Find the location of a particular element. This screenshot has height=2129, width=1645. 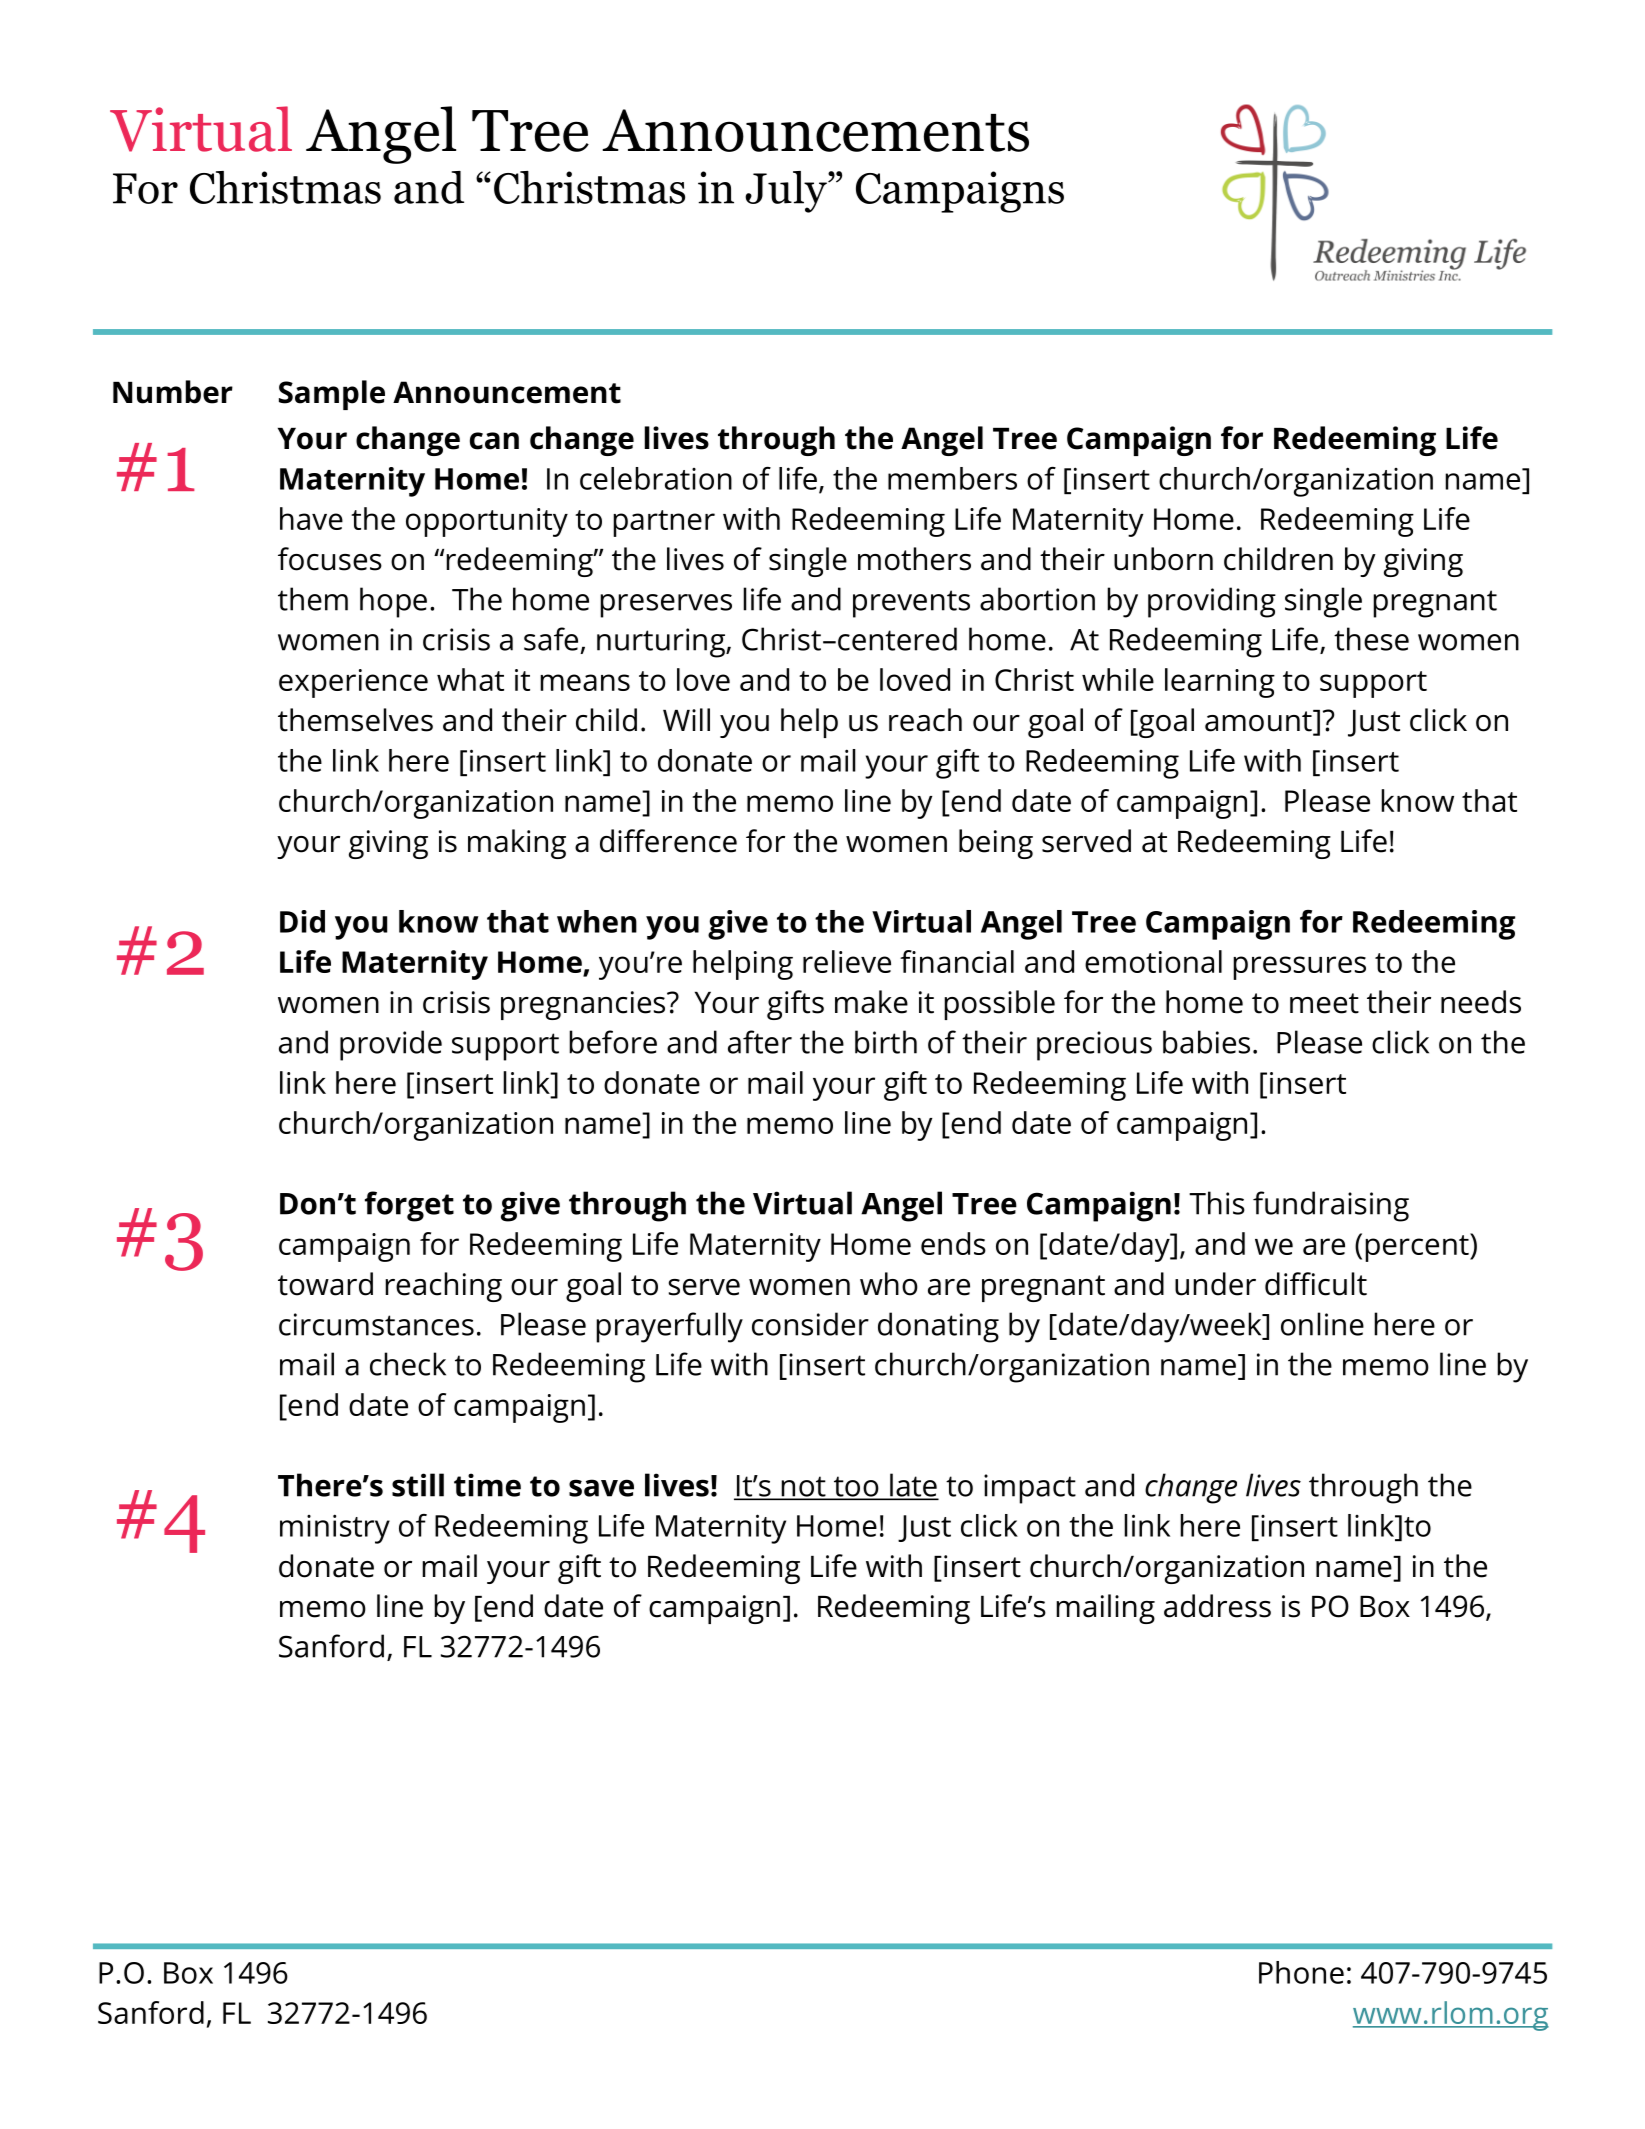

meet is located at coordinates (1324, 1003).
